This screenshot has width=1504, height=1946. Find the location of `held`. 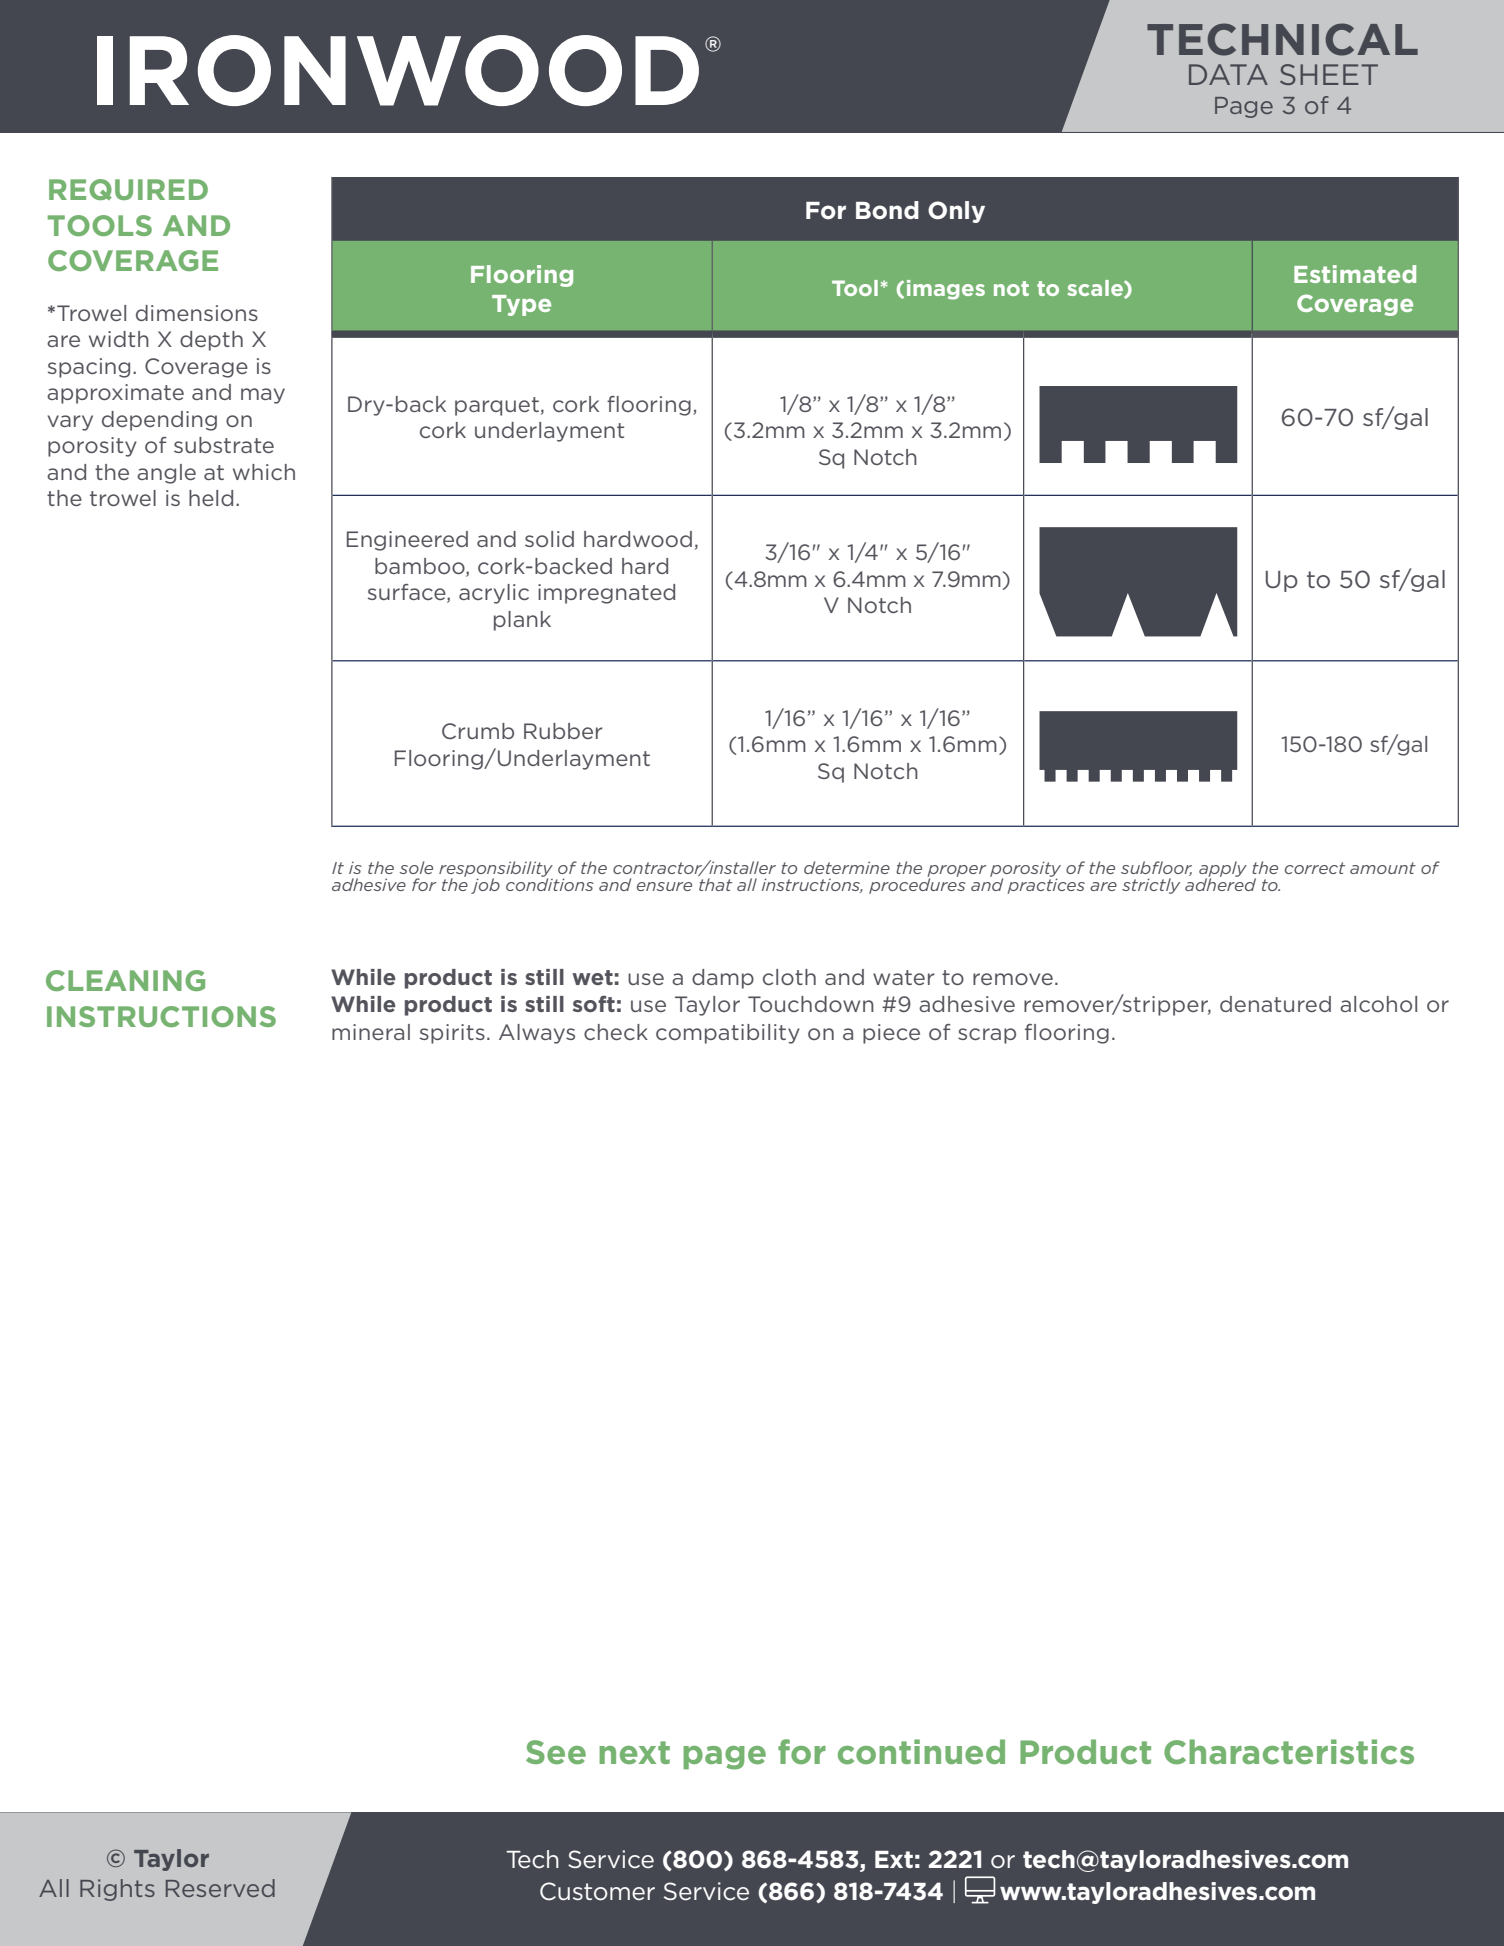

held is located at coordinates (211, 498).
